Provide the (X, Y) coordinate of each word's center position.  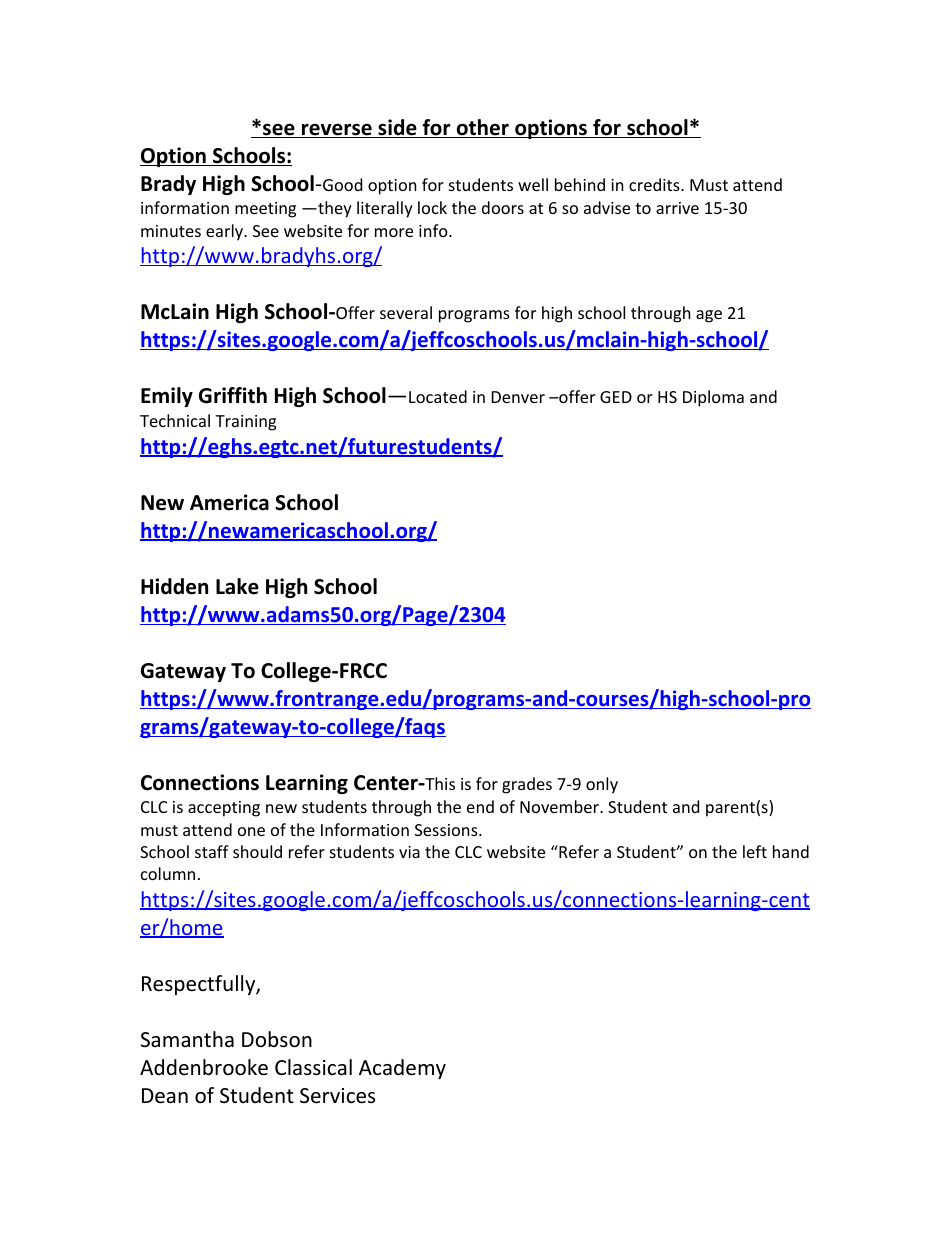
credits (655, 184)
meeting (265, 210)
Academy (402, 1069)
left (755, 851)
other (482, 128)
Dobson (277, 1039)
